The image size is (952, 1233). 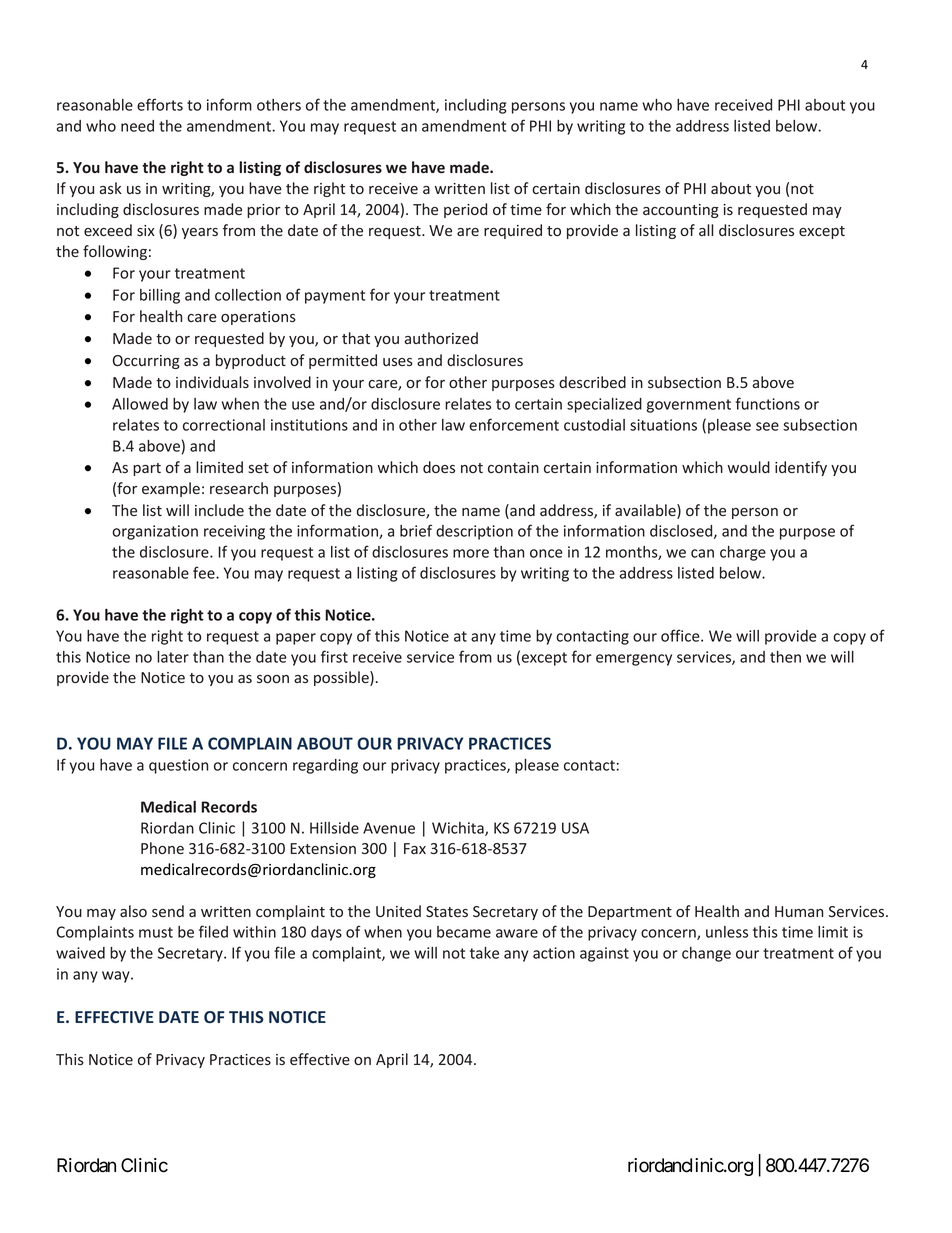 What do you see at coordinates (575, 828) in the document?
I see `USA` at bounding box center [575, 828].
